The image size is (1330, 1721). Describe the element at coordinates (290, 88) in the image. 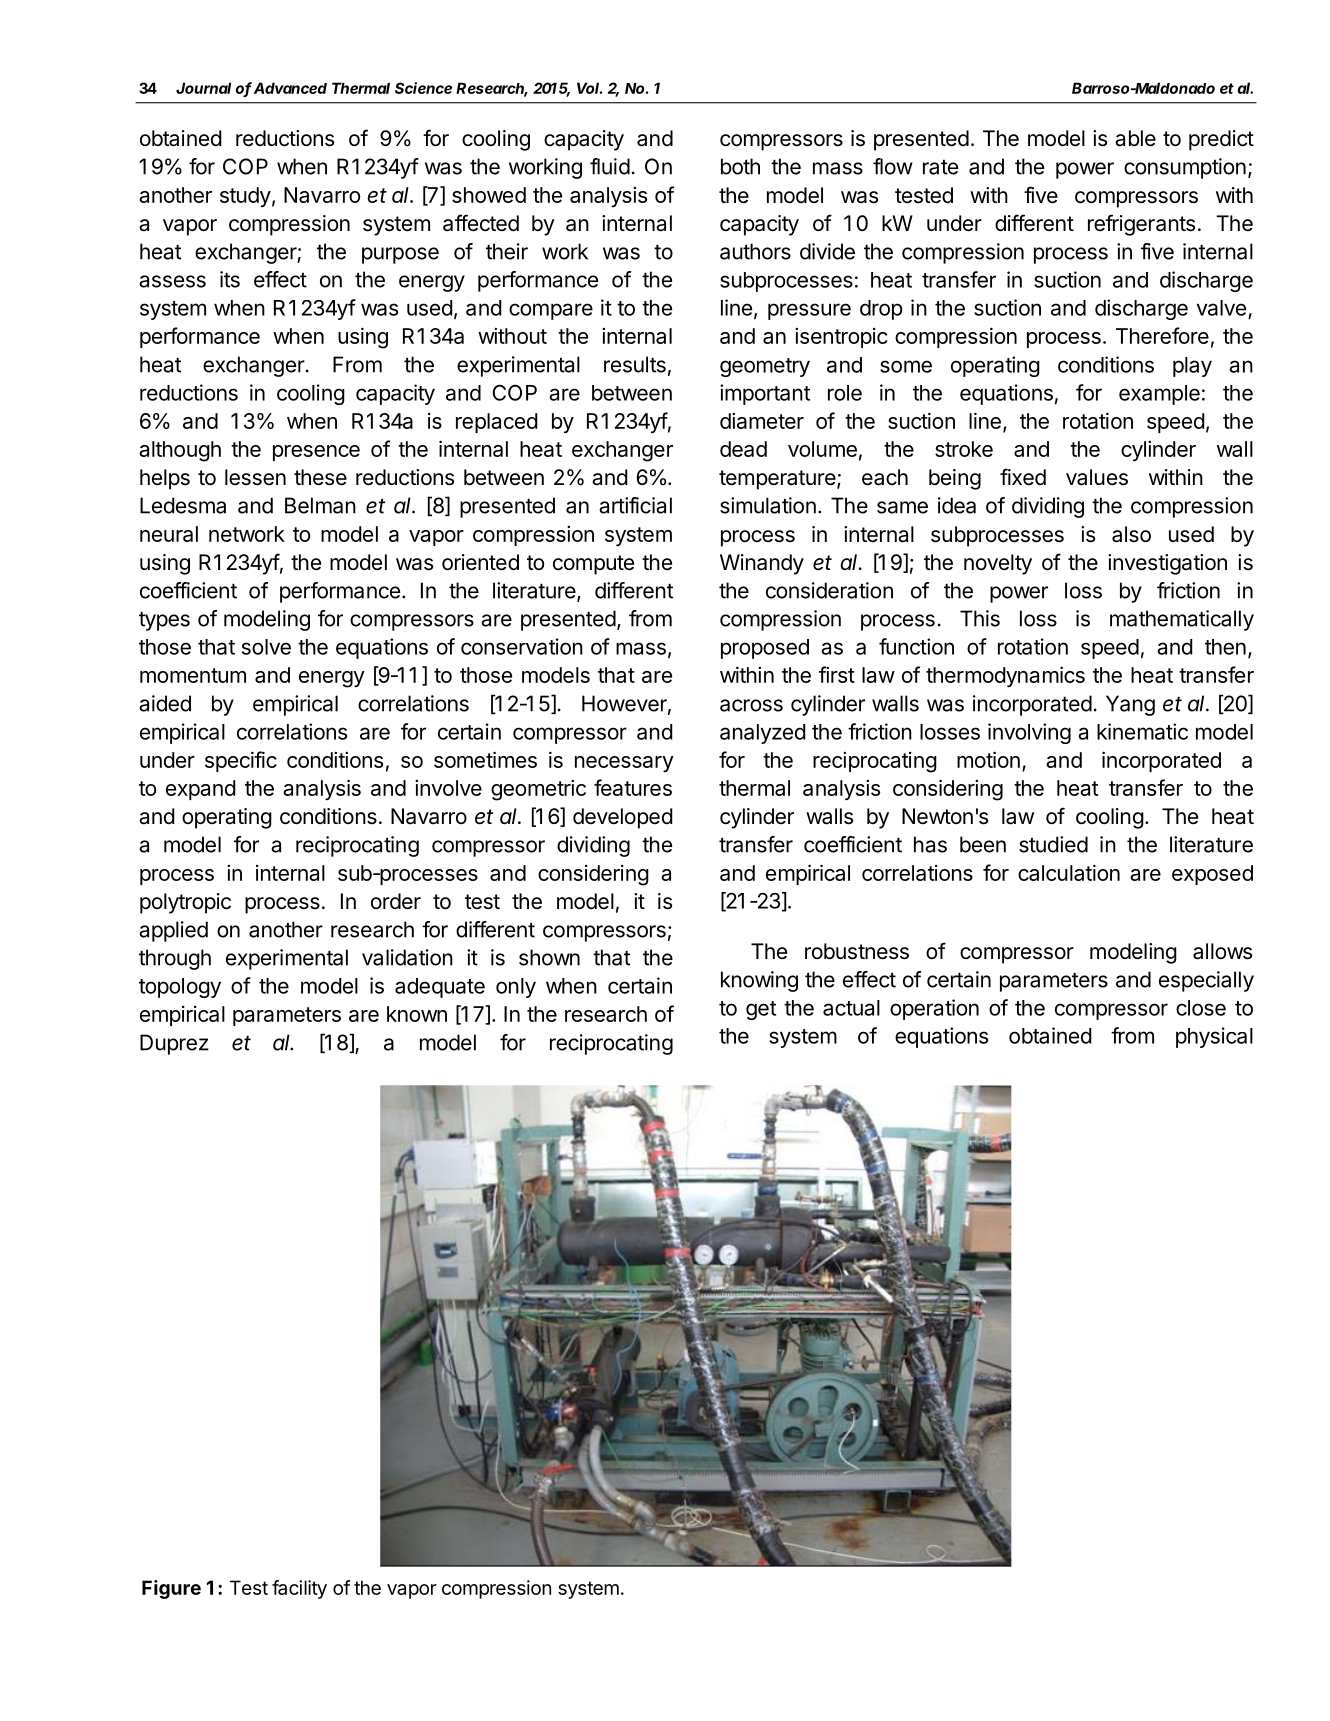

I see `Advanced` at that location.
